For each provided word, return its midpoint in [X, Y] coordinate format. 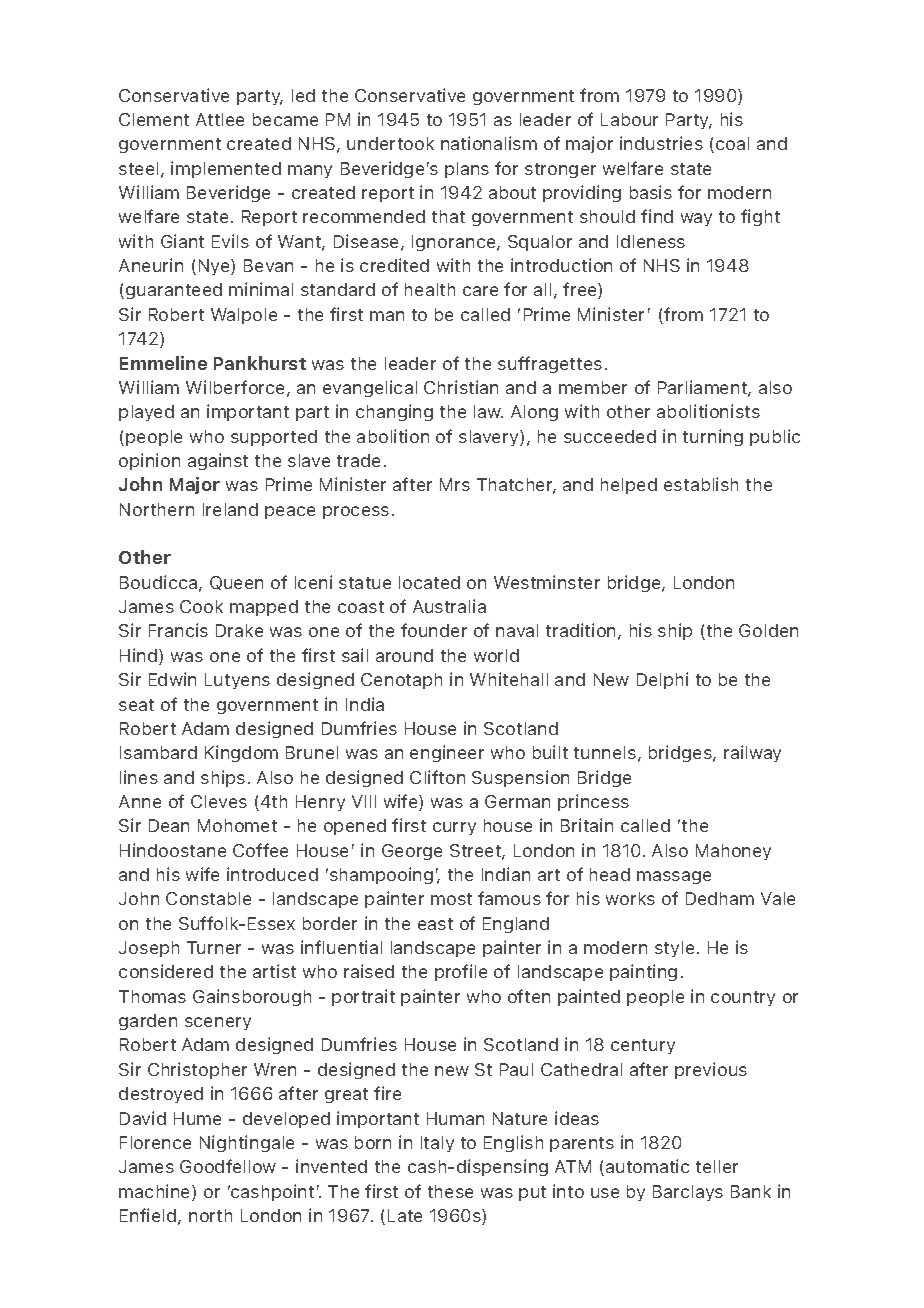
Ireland [230, 509]
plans [467, 170]
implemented [226, 169]
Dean [169, 825]
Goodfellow [228, 1166]
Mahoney [733, 852]
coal [732, 143]
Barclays [688, 1193]
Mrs [455, 484]
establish [701, 484]
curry [454, 828]
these [450, 1191]
